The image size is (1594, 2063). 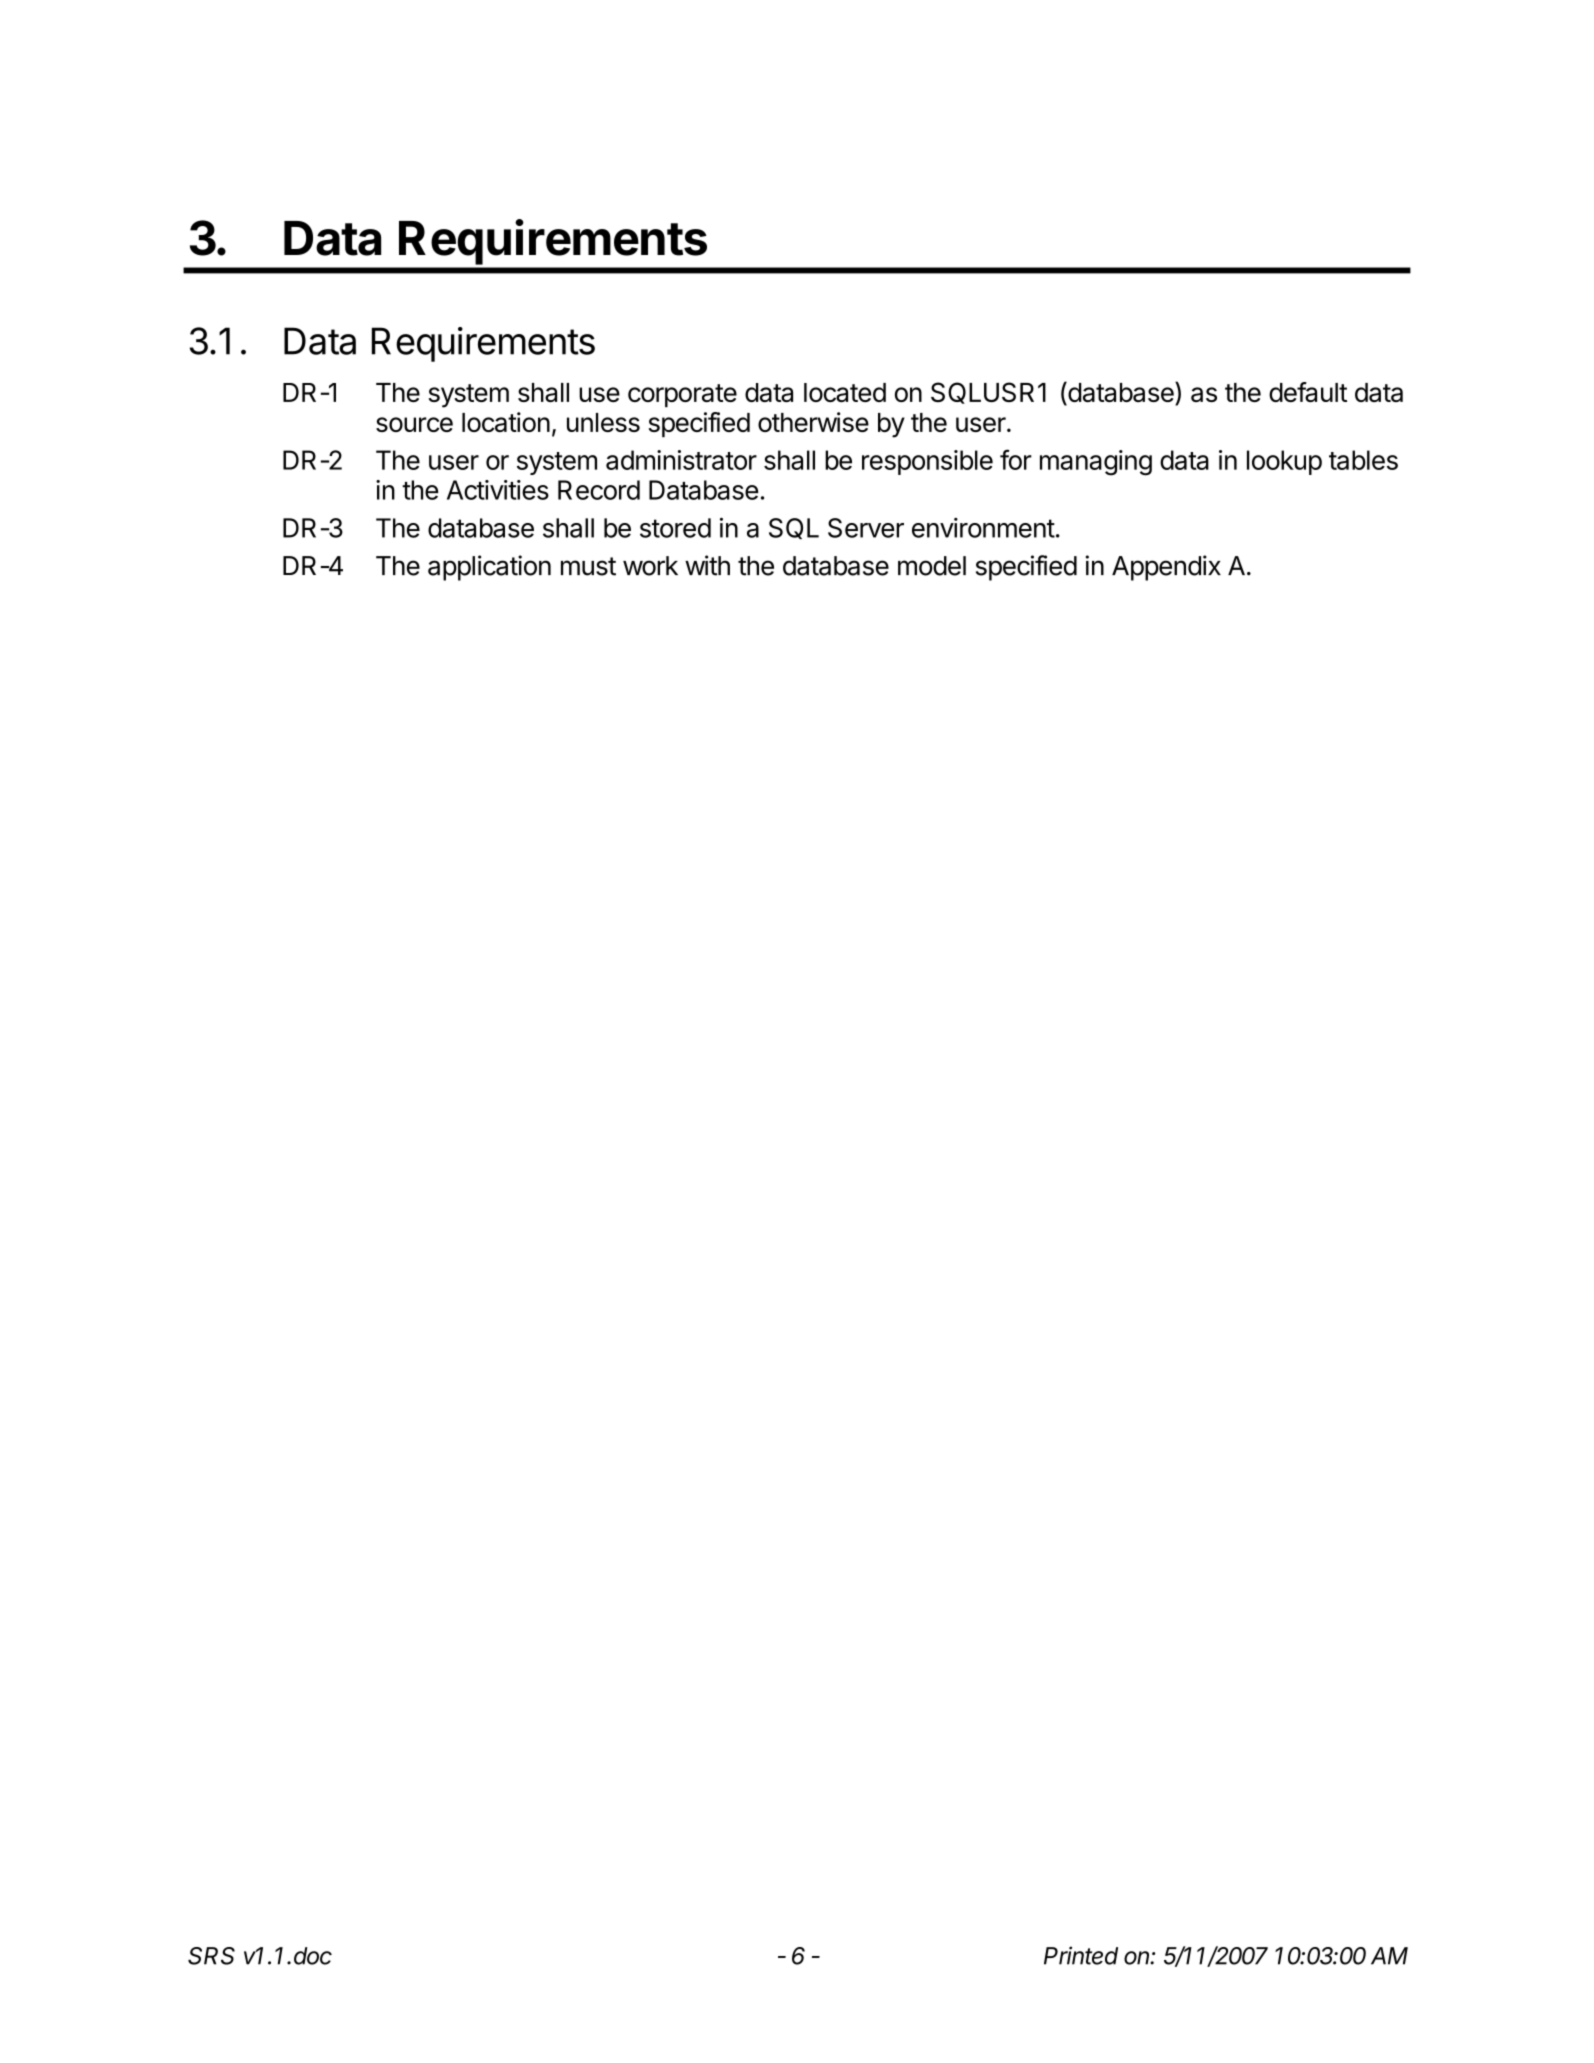 I want to click on Appendix, so click(x=1166, y=568).
